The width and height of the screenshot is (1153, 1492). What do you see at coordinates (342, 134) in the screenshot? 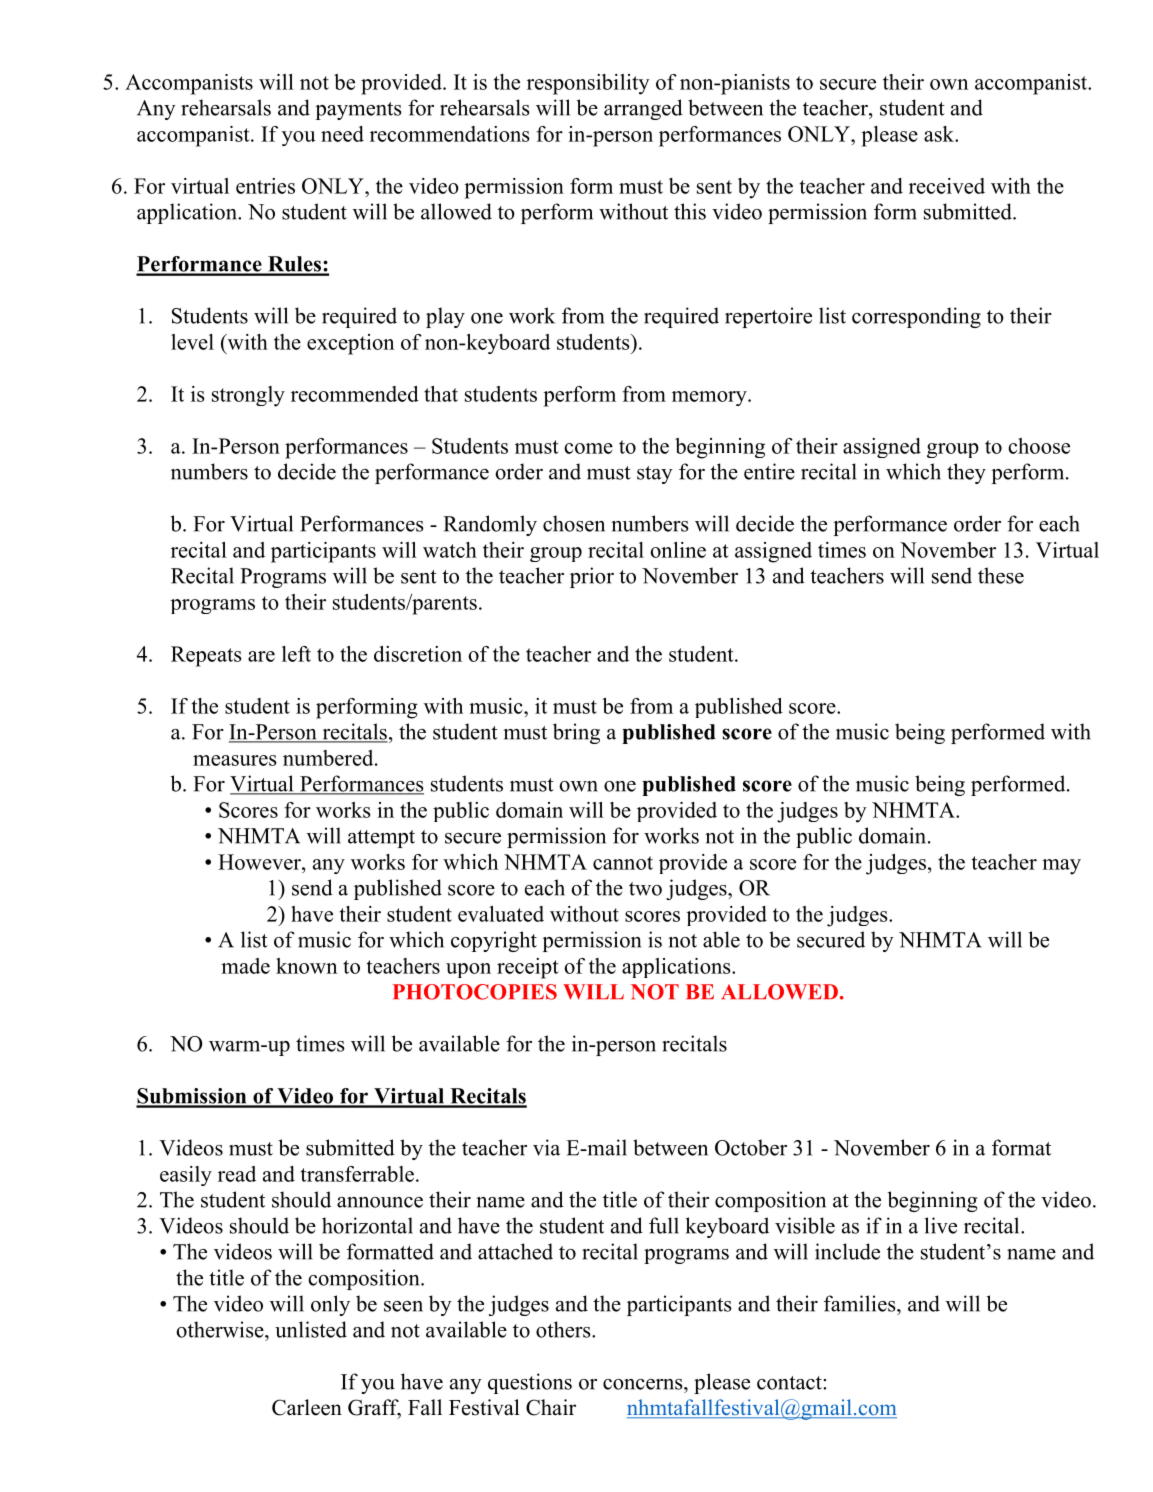
I see `need` at bounding box center [342, 134].
